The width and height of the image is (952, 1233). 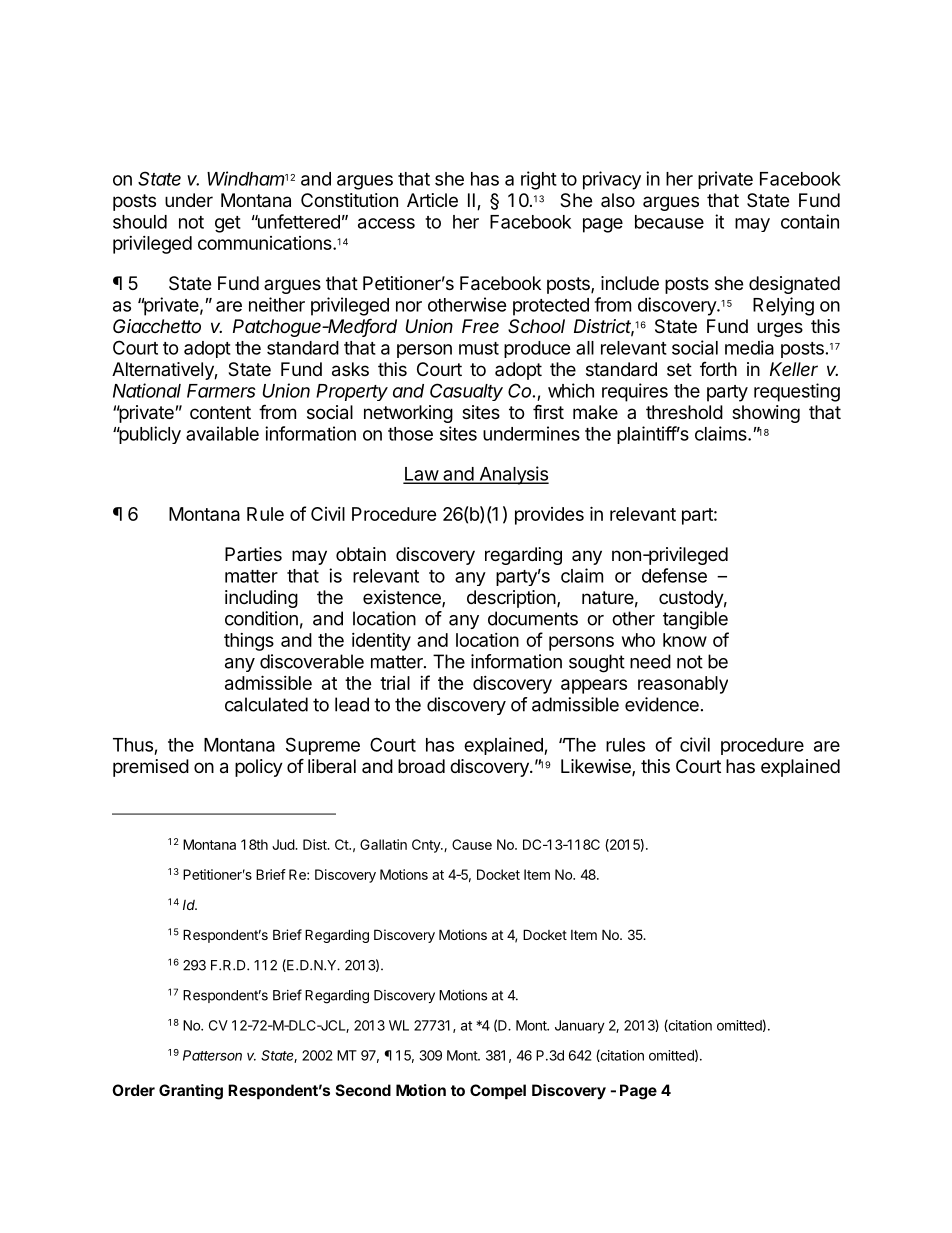 I want to click on Article, so click(x=432, y=200).
